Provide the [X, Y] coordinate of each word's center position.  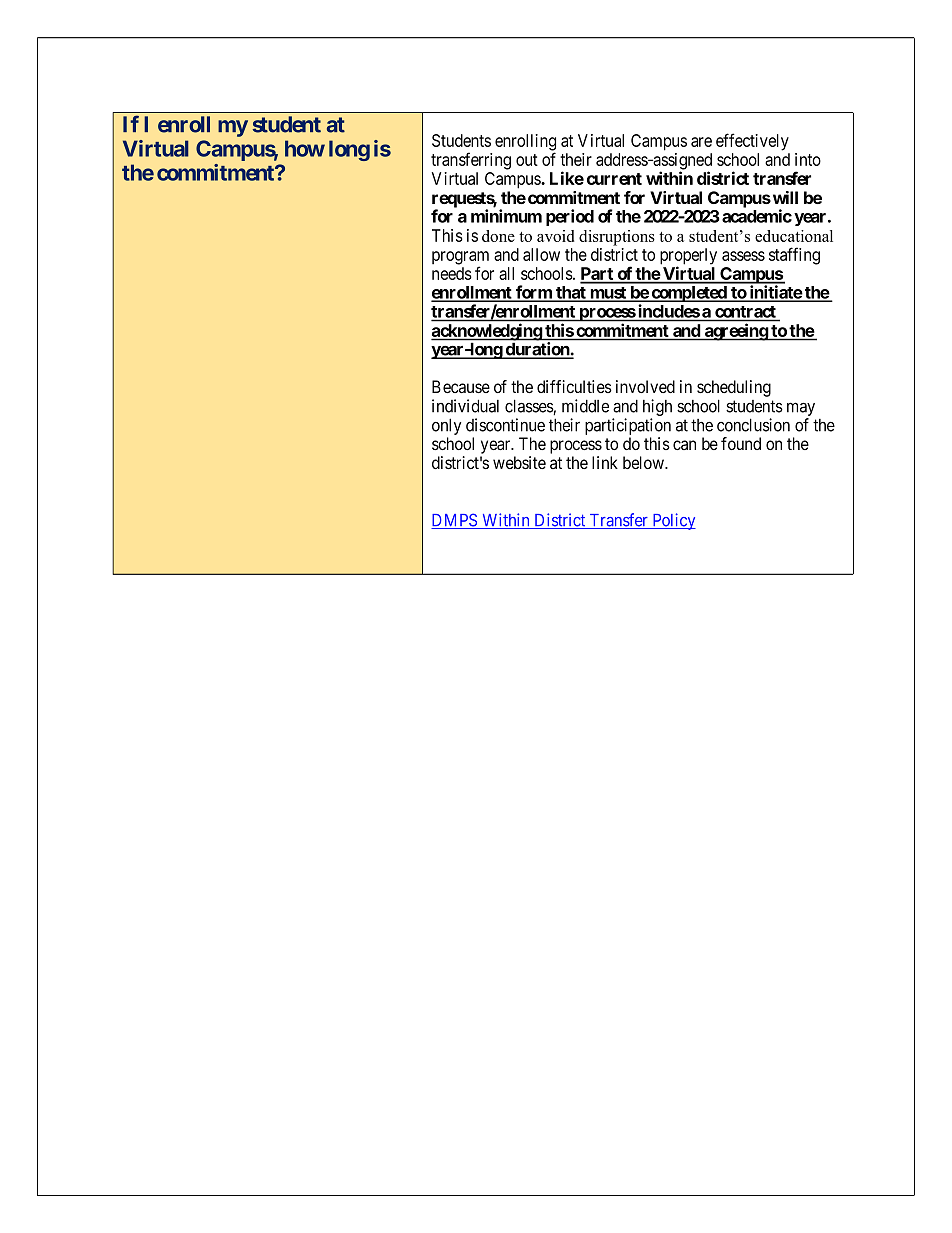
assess [743, 256]
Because [461, 387]
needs [452, 273]
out [527, 160]
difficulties [574, 386]
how [305, 148]
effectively [752, 142]
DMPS [455, 521]
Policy [673, 521]
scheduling [734, 388]
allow [541, 254]
